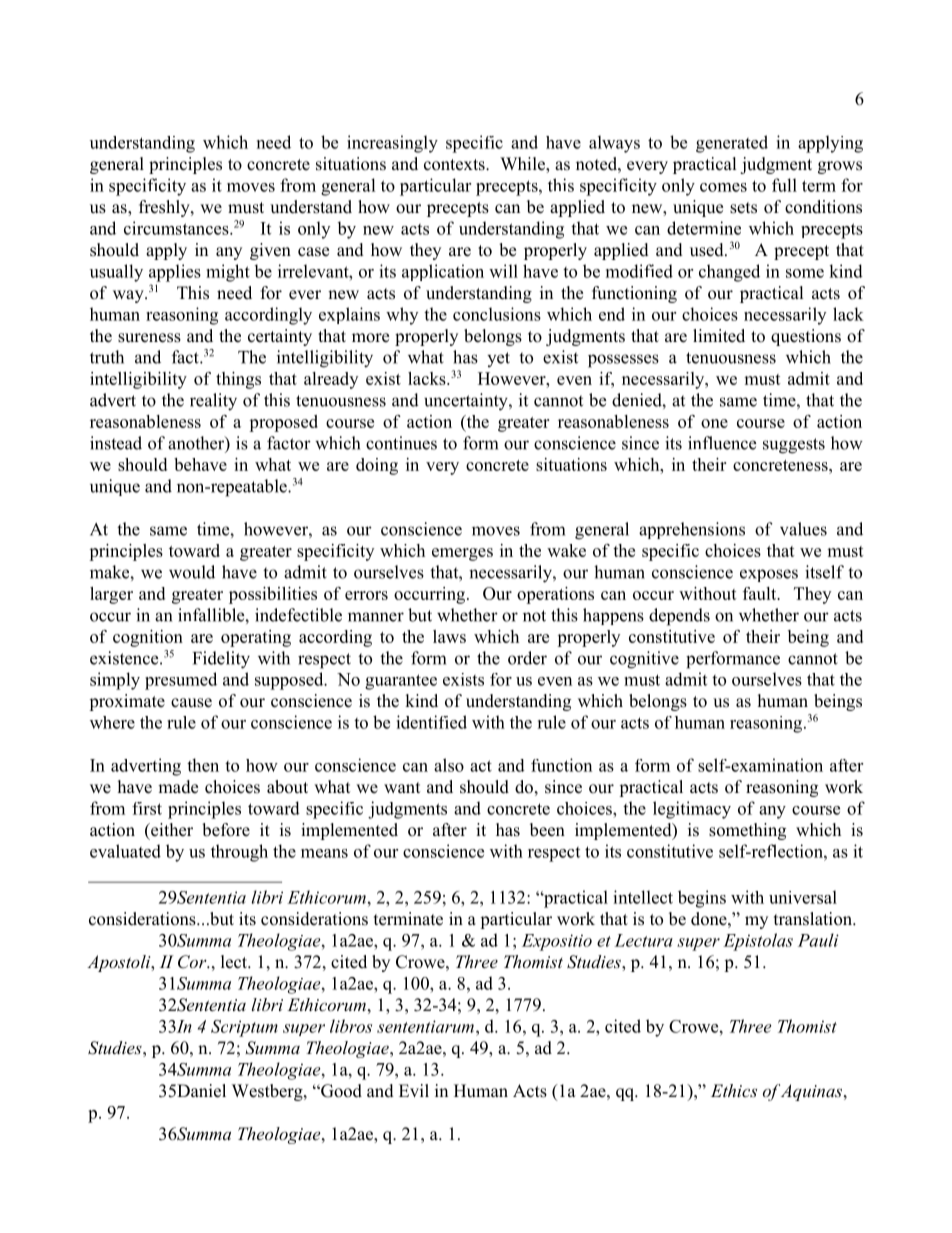 The width and height of the screenshot is (952, 1233). What do you see at coordinates (734, 1090) in the screenshot?
I see `Ethics` at bounding box center [734, 1090].
